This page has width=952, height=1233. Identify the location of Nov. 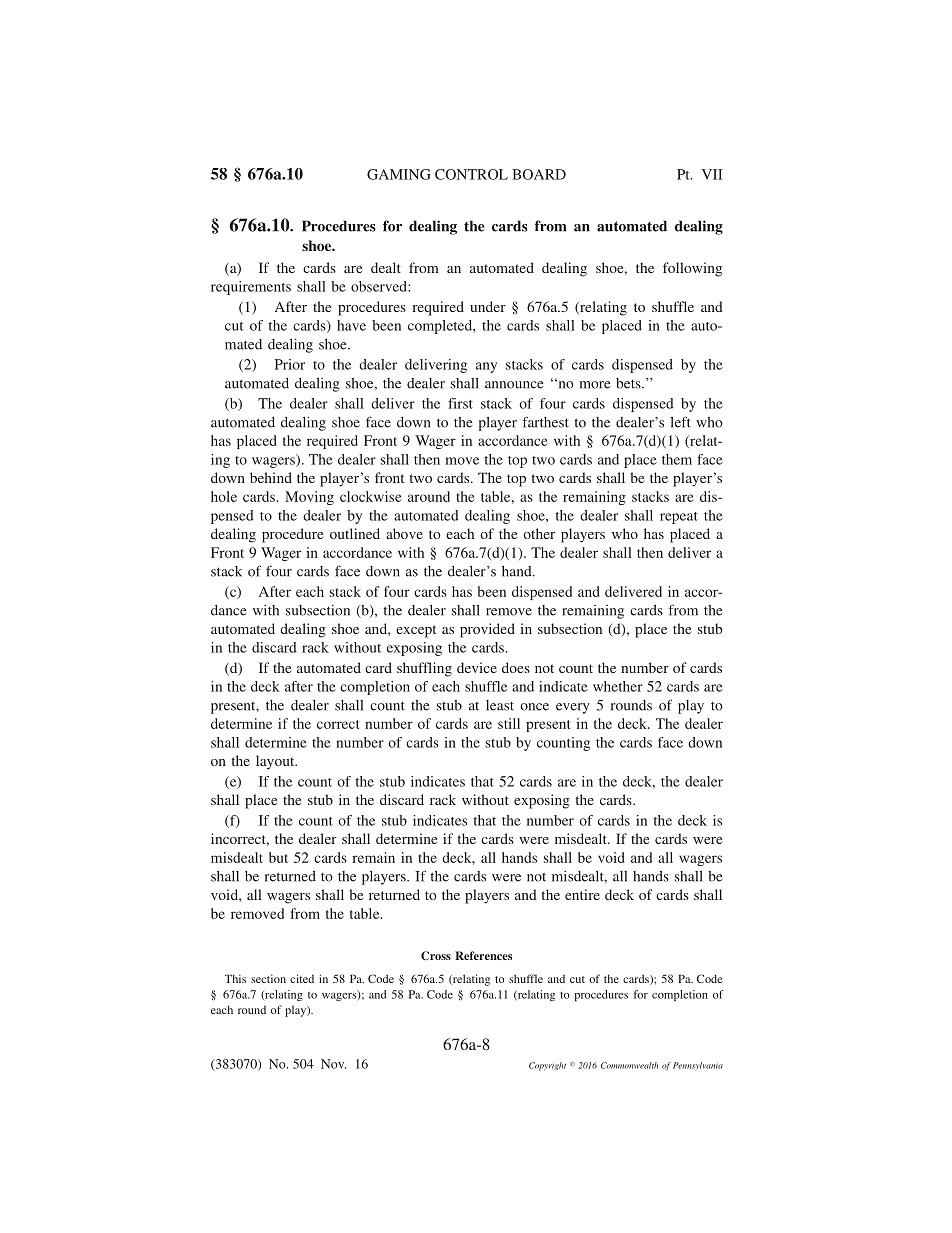
(333, 1064).
